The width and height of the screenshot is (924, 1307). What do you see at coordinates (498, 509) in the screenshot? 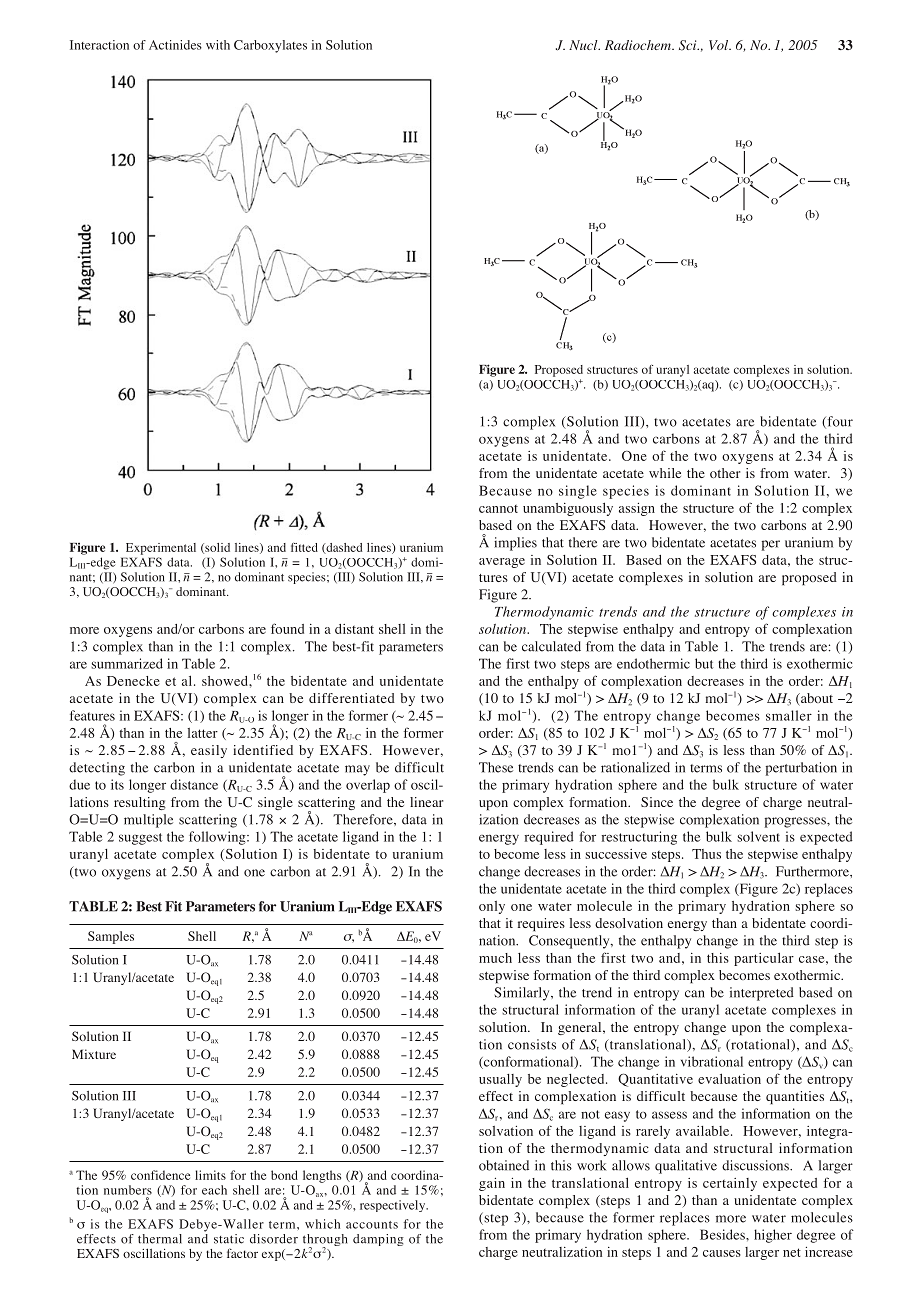
I see `cannot` at bounding box center [498, 509].
